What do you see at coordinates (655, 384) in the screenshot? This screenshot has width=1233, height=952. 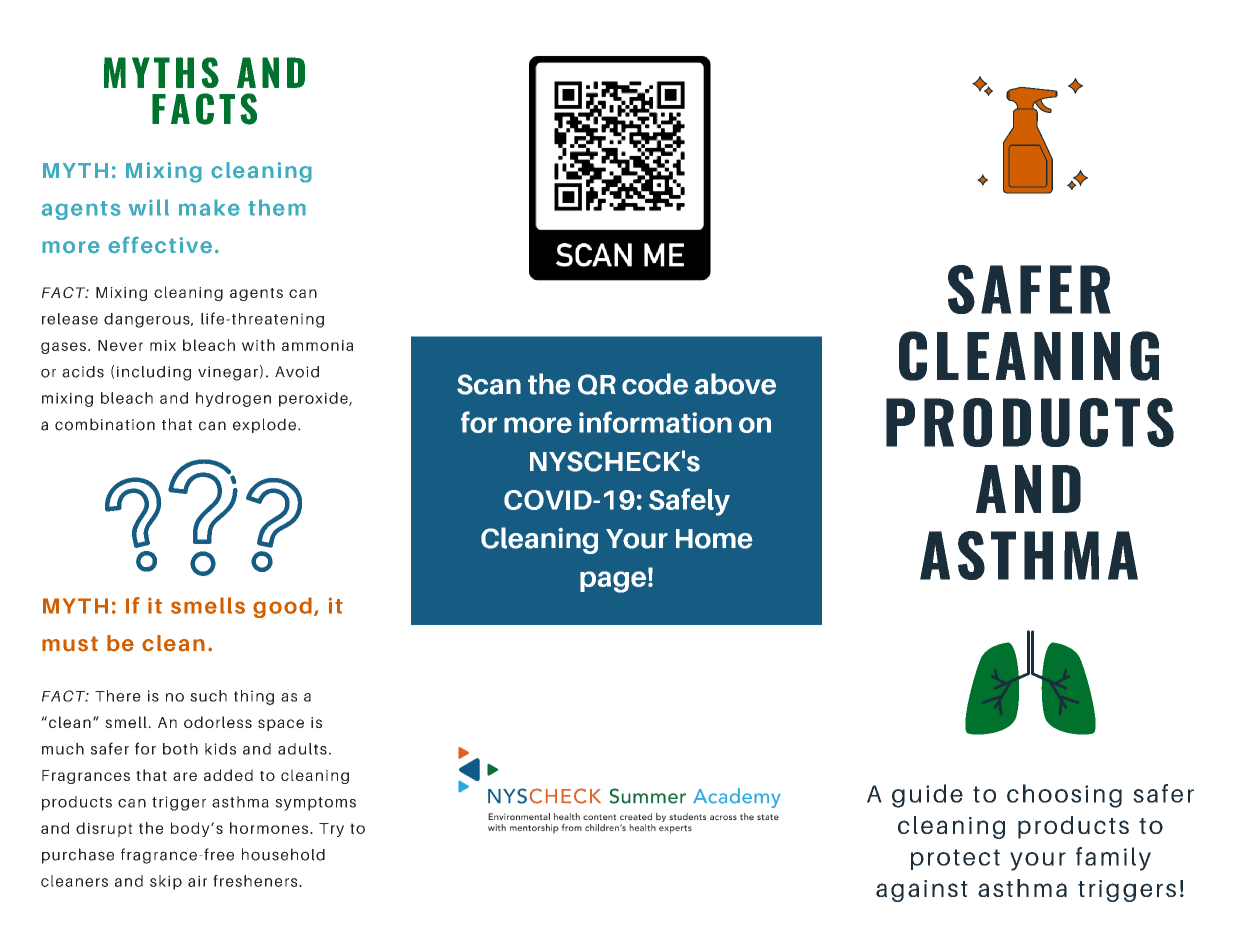 I see `code` at bounding box center [655, 384].
